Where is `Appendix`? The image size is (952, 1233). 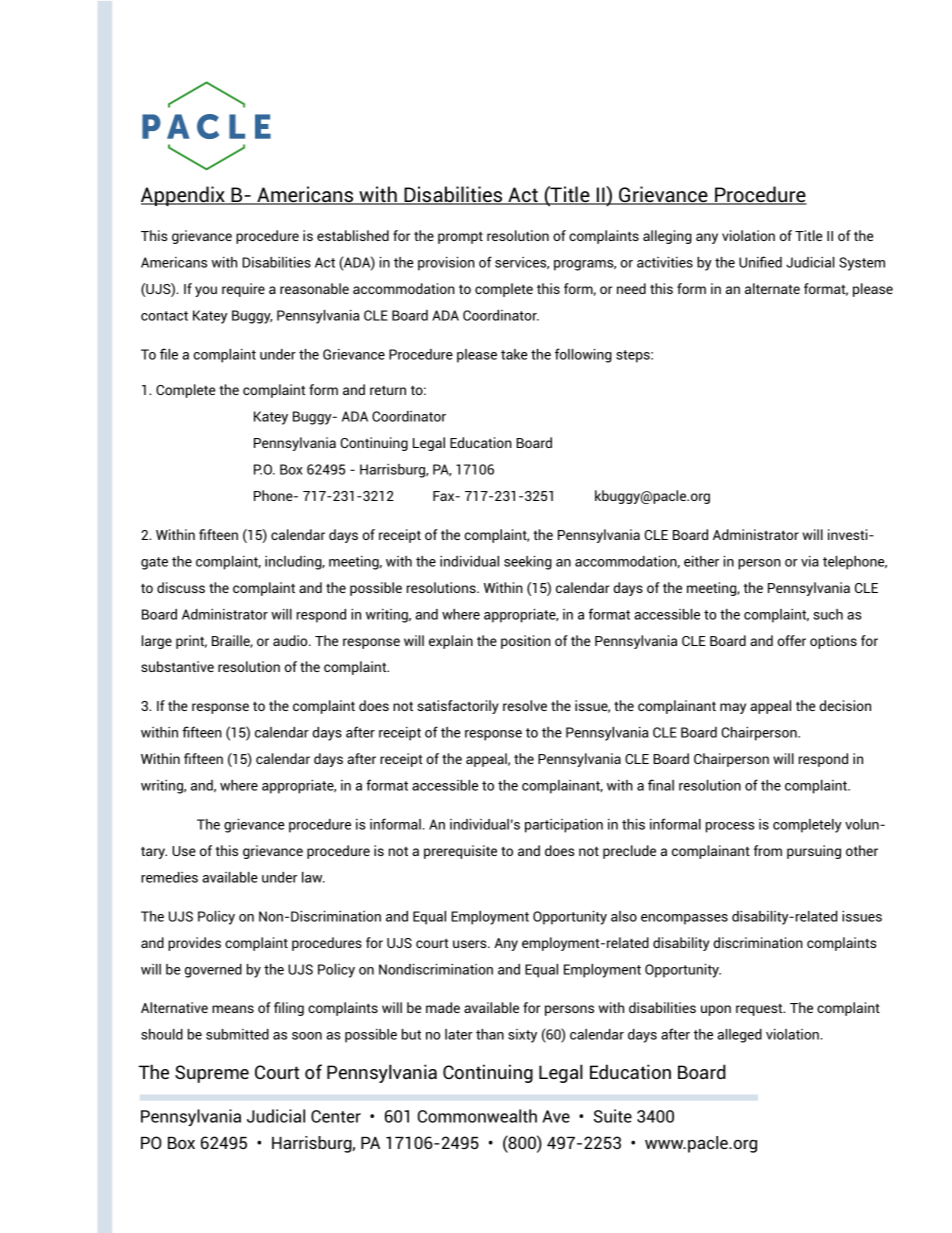
Appendix is located at coordinates (184, 196).
